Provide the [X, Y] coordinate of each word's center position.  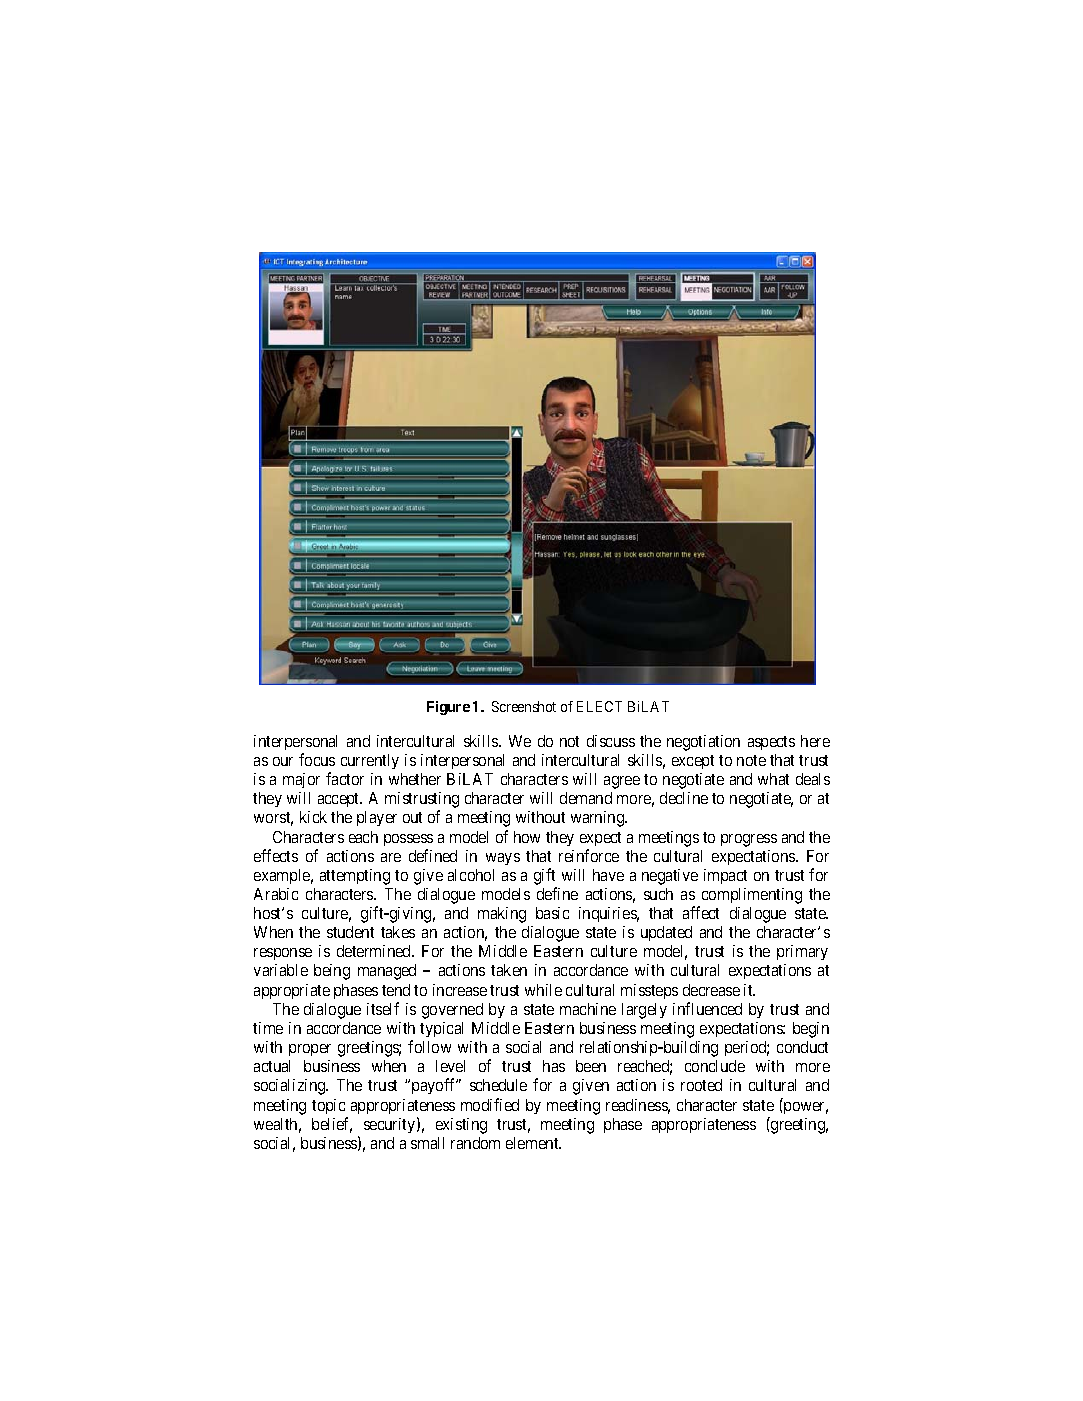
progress [749, 840]
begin [811, 1030]
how [527, 837]
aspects [771, 743]
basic [552, 913]
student [350, 932]
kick [313, 817]
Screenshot [524, 706]
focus [317, 759]
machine [588, 1009]
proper [310, 1050]
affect [701, 912]
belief [332, 1125]
